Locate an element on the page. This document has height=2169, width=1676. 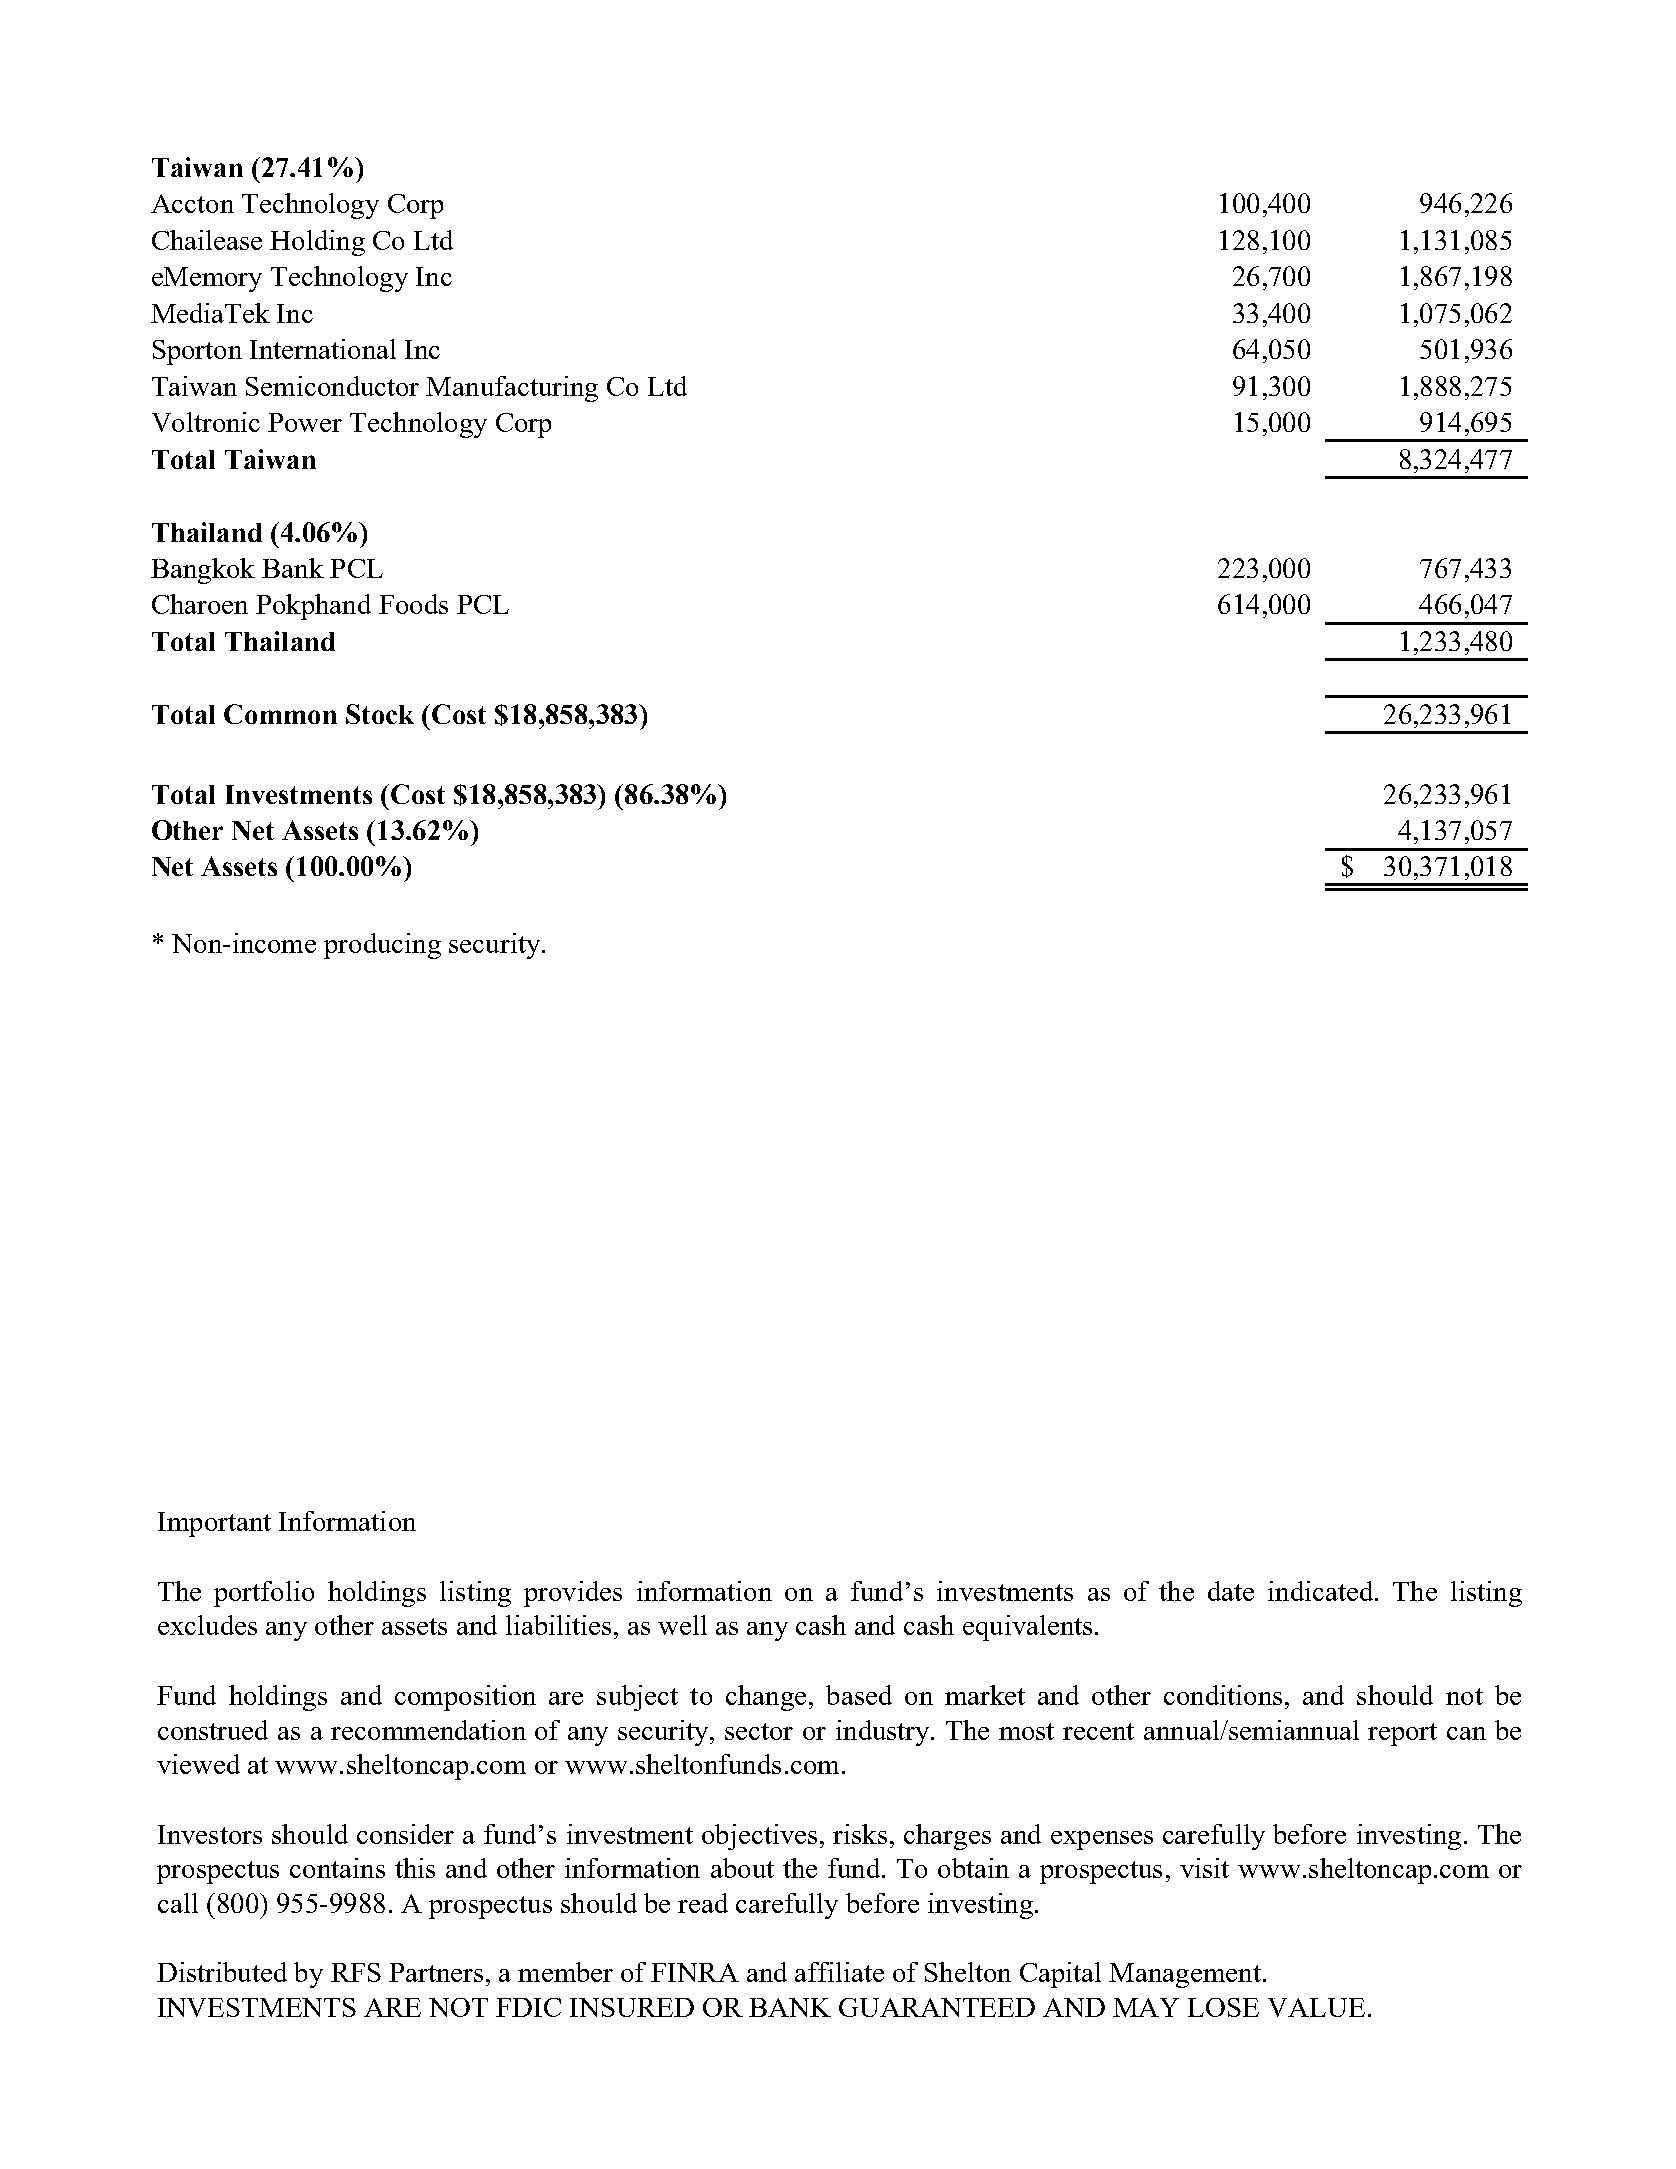
indicated is located at coordinates (1322, 1591).
